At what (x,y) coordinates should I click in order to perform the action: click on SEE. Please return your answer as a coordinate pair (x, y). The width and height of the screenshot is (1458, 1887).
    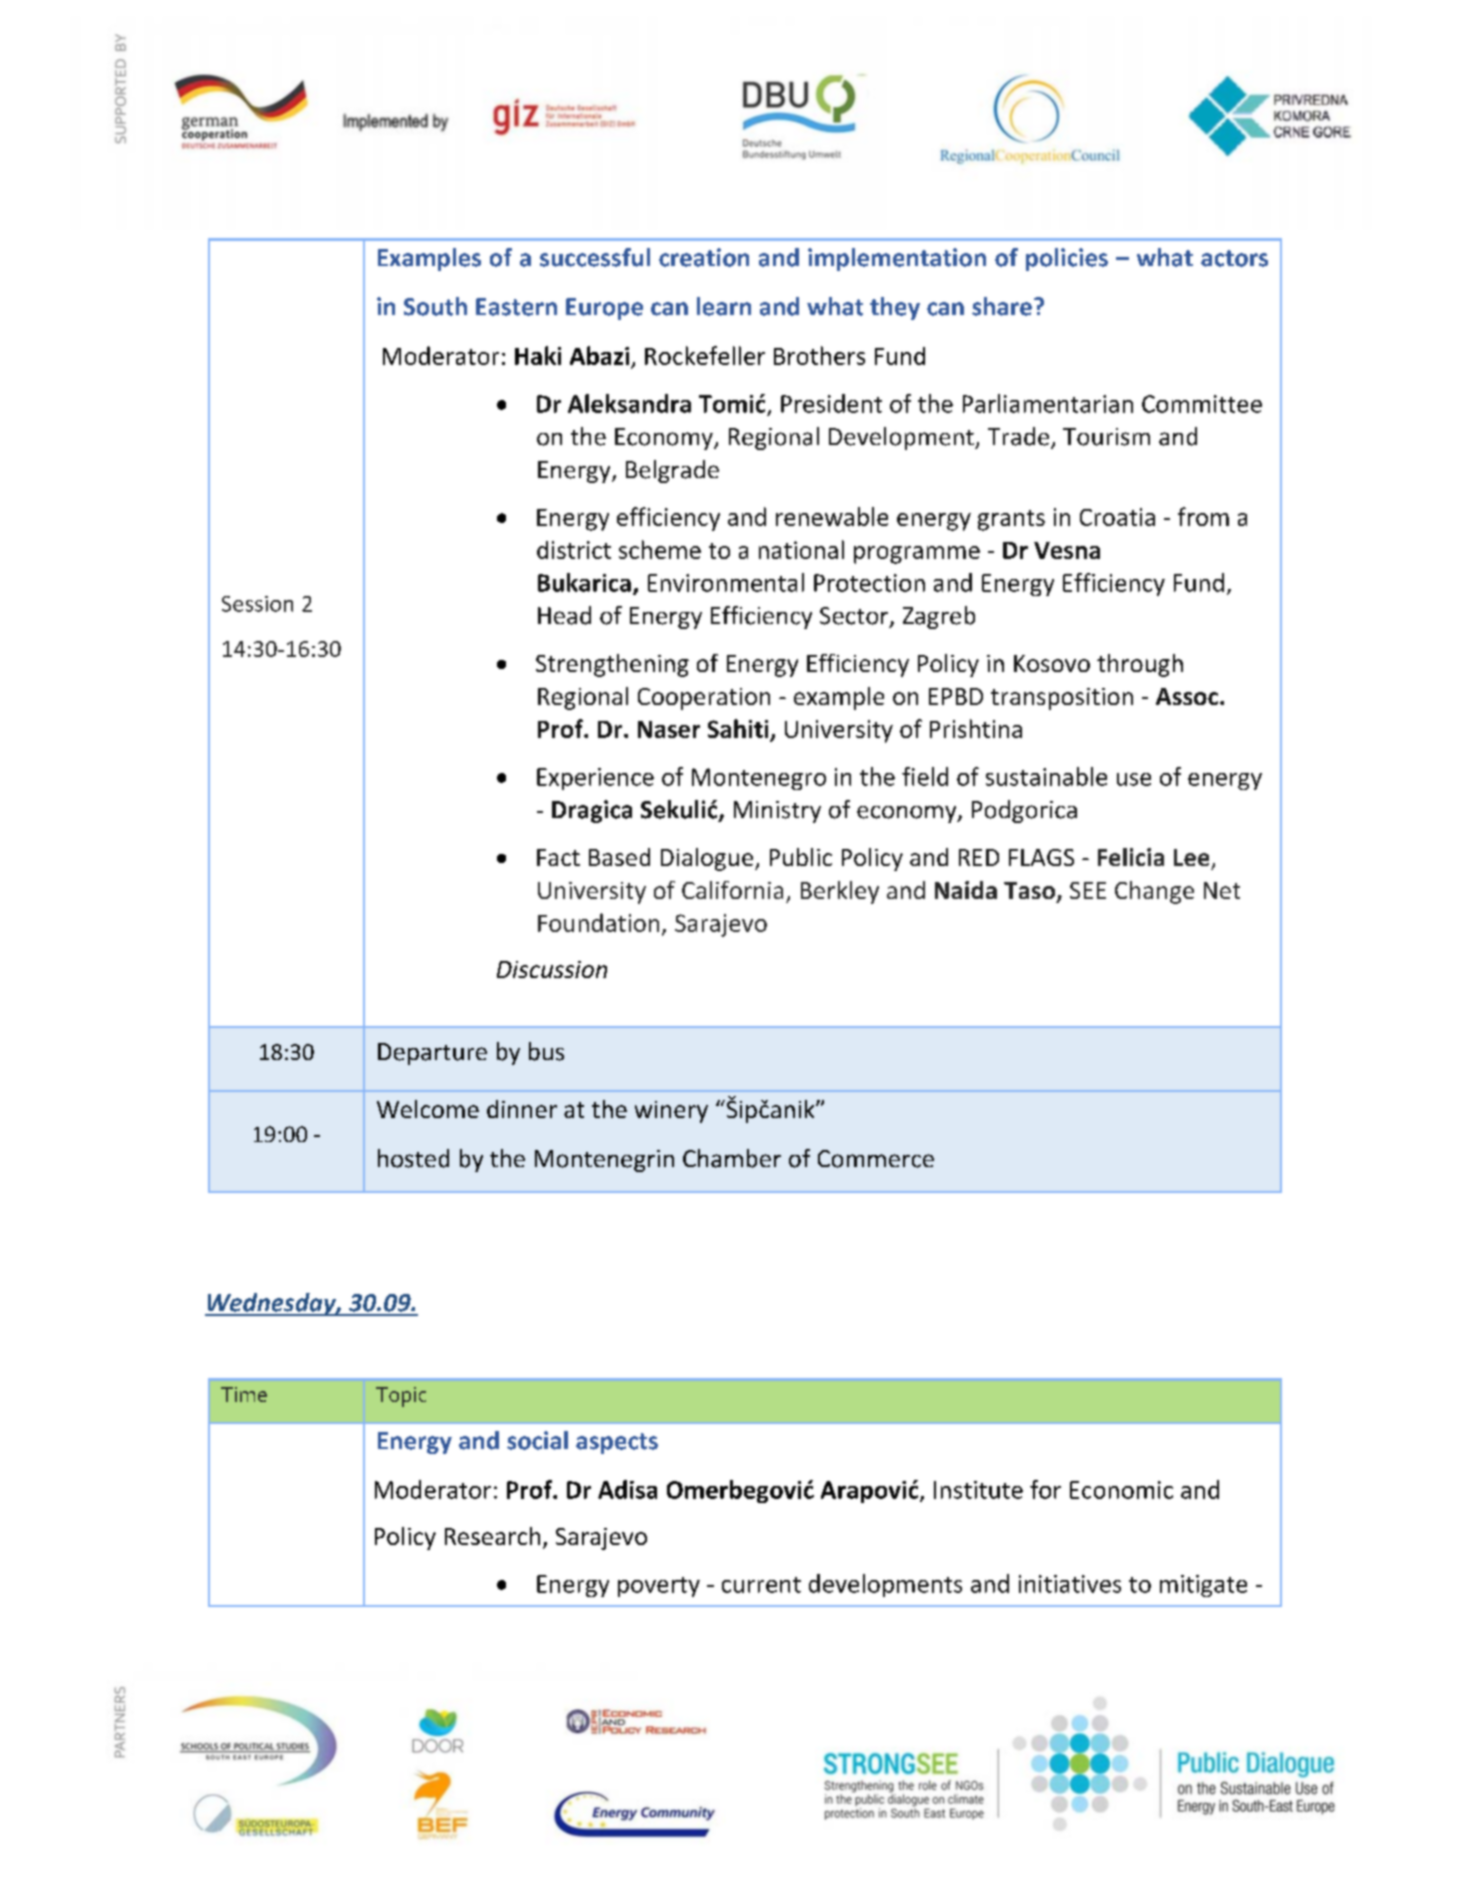
    Looking at the image, I should click on (1088, 890).
